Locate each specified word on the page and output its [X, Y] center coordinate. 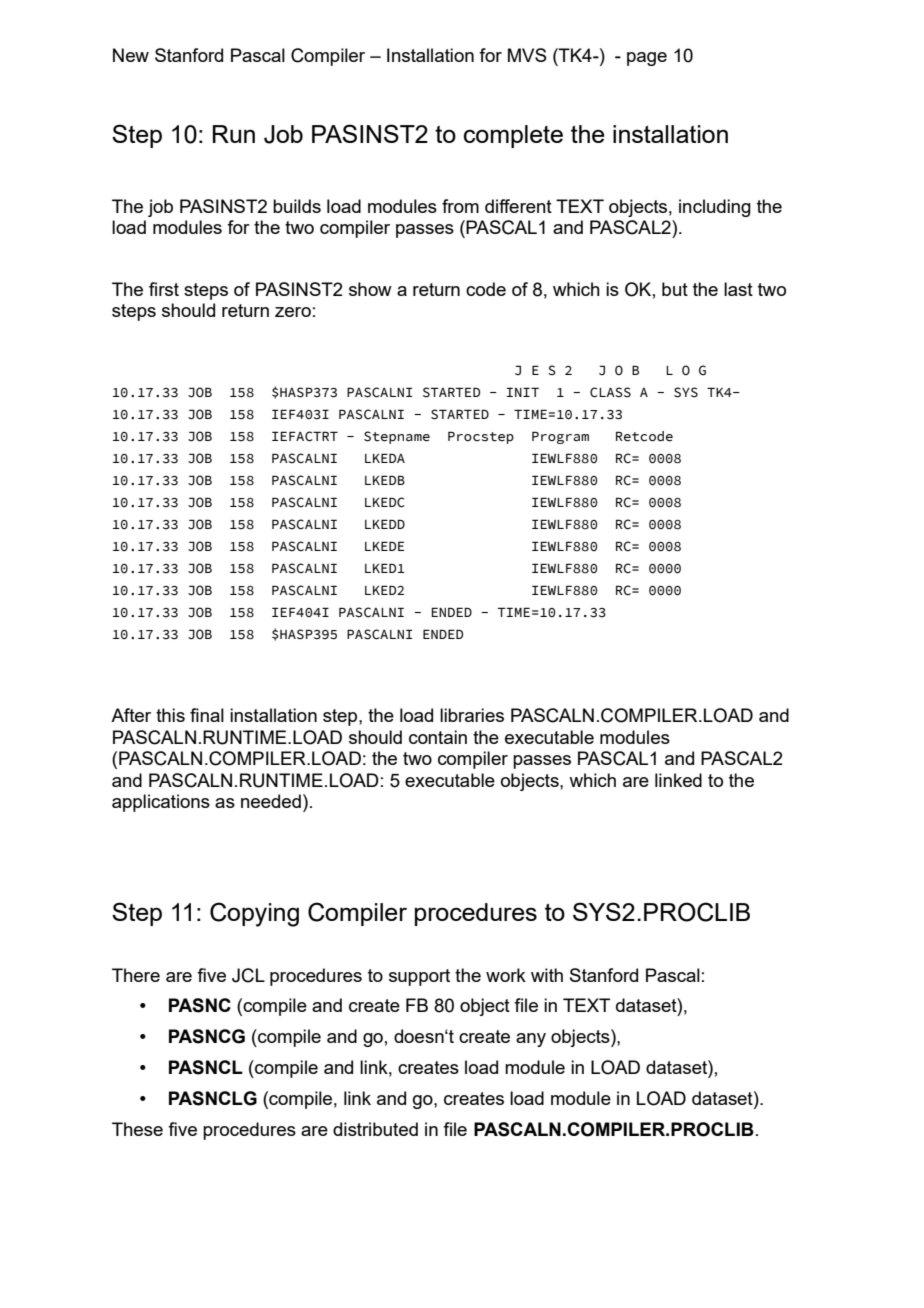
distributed [375, 1129]
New [131, 55]
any [531, 1040]
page [647, 59]
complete [513, 136]
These [137, 1129]
